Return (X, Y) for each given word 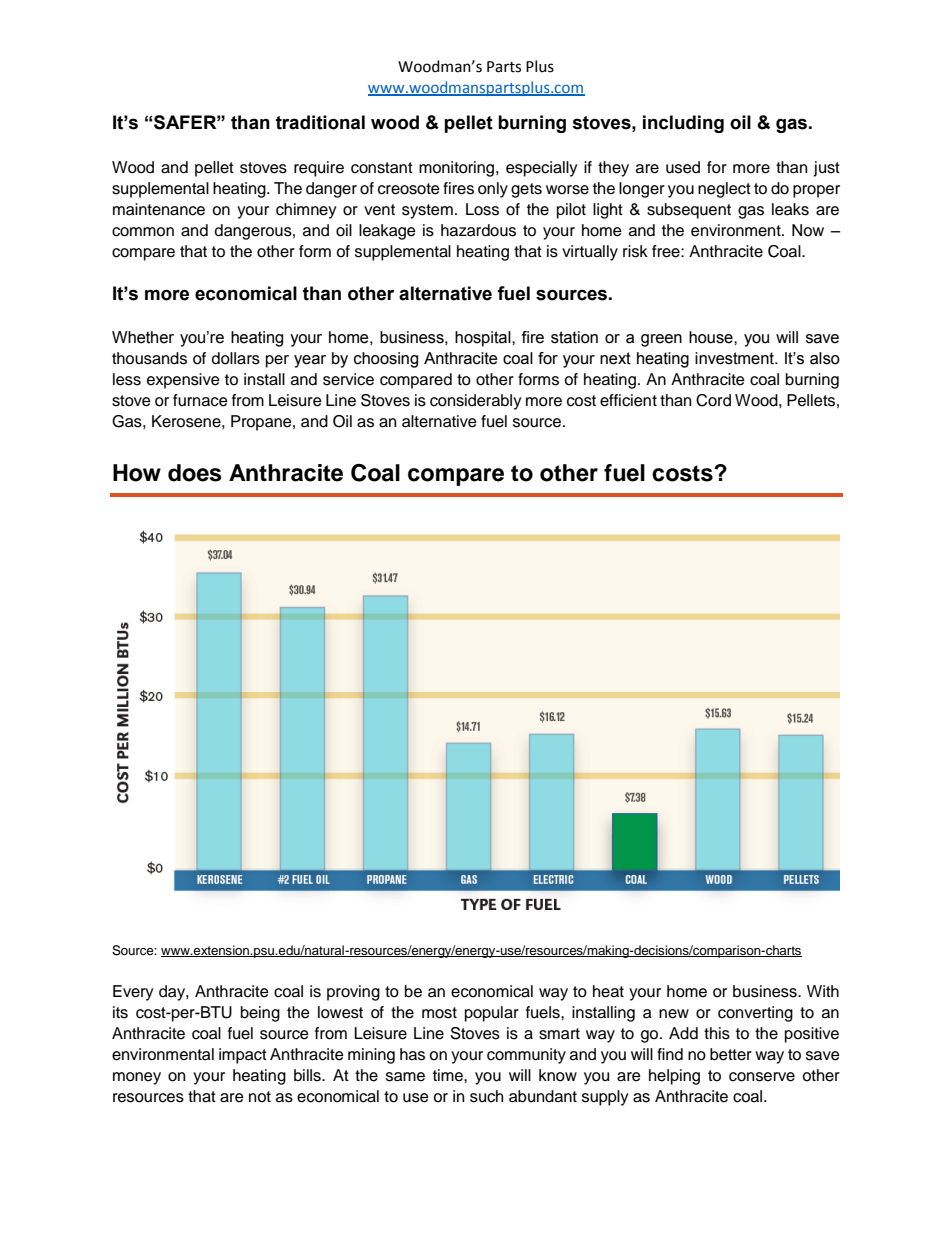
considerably (476, 402)
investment (735, 358)
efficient (628, 400)
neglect (724, 190)
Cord (713, 400)
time (449, 1075)
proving (353, 993)
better (731, 1054)
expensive (183, 381)
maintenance (159, 209)
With (823, 991)
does (195, 473)
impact (243, 1056)
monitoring (458, 169)
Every (133, 993)
